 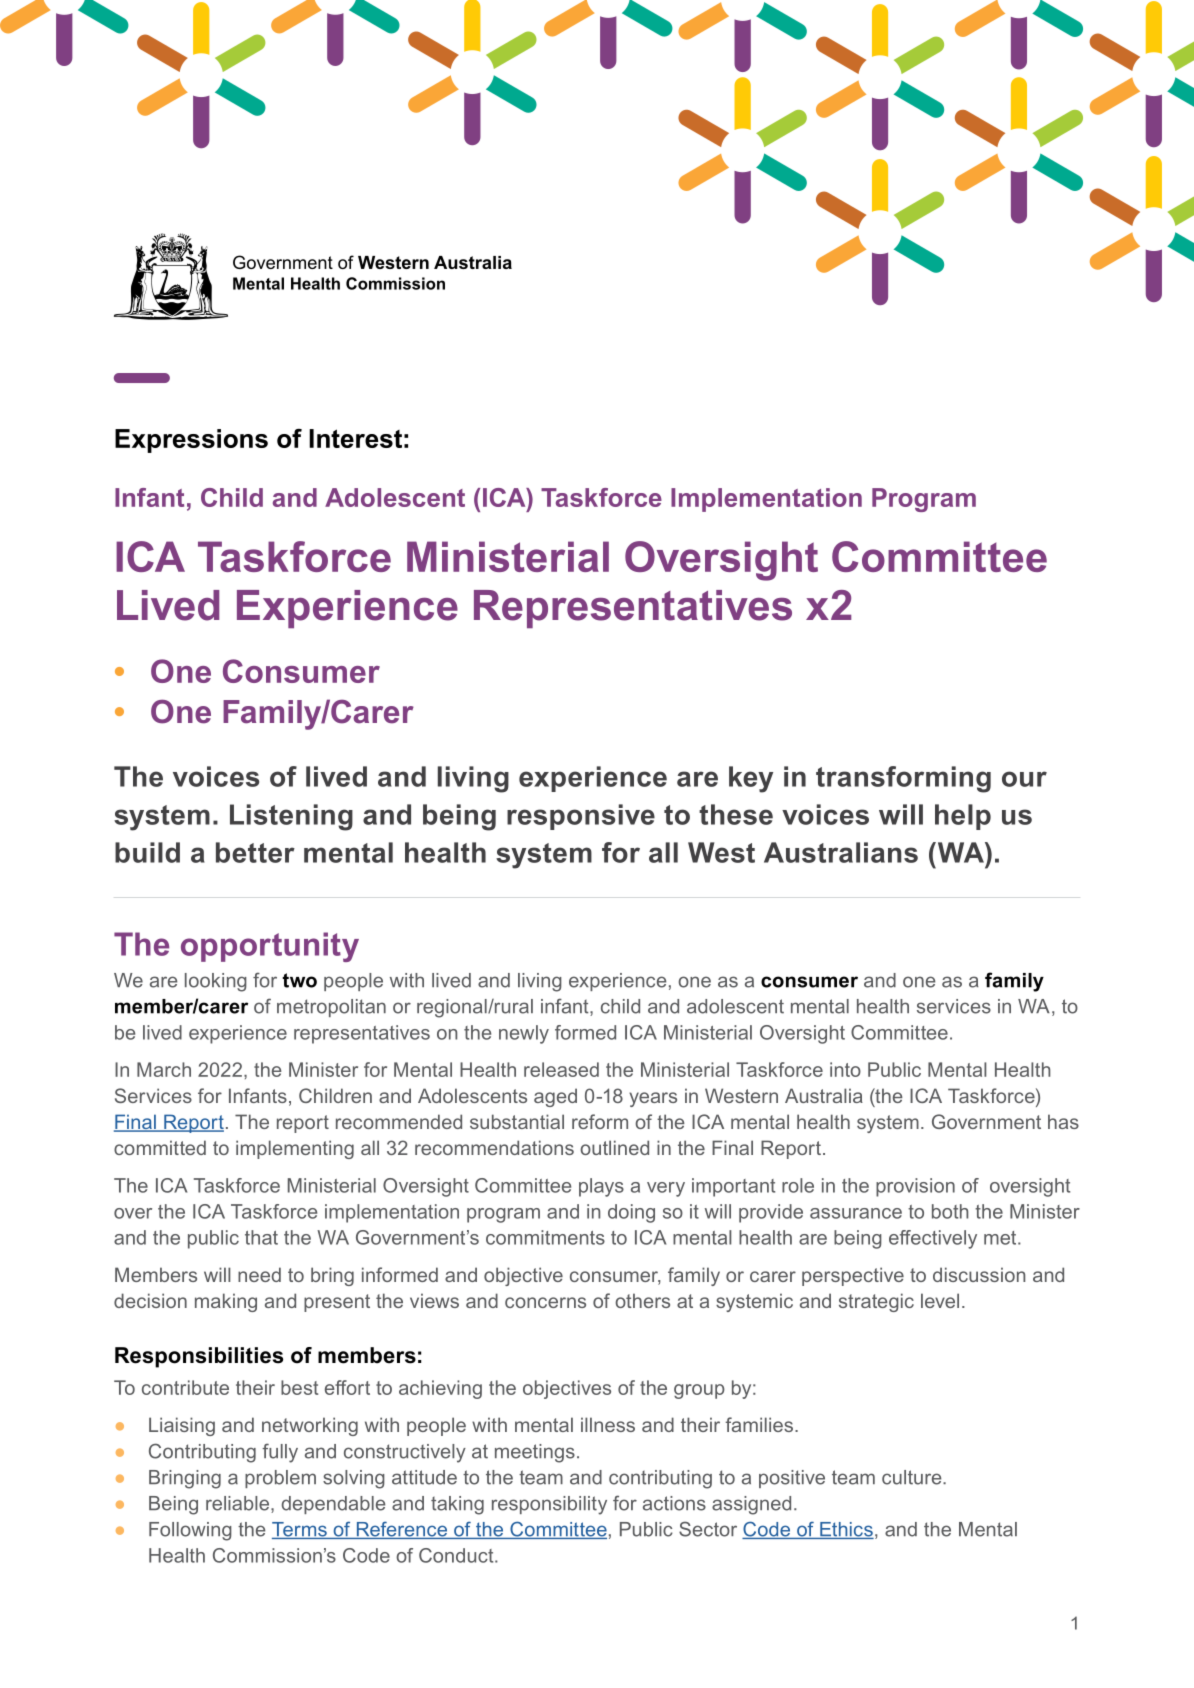 What do you see at coordinates (903, 779) in the screenshot?
I see `transforming` at bounding box center [903, 779].
